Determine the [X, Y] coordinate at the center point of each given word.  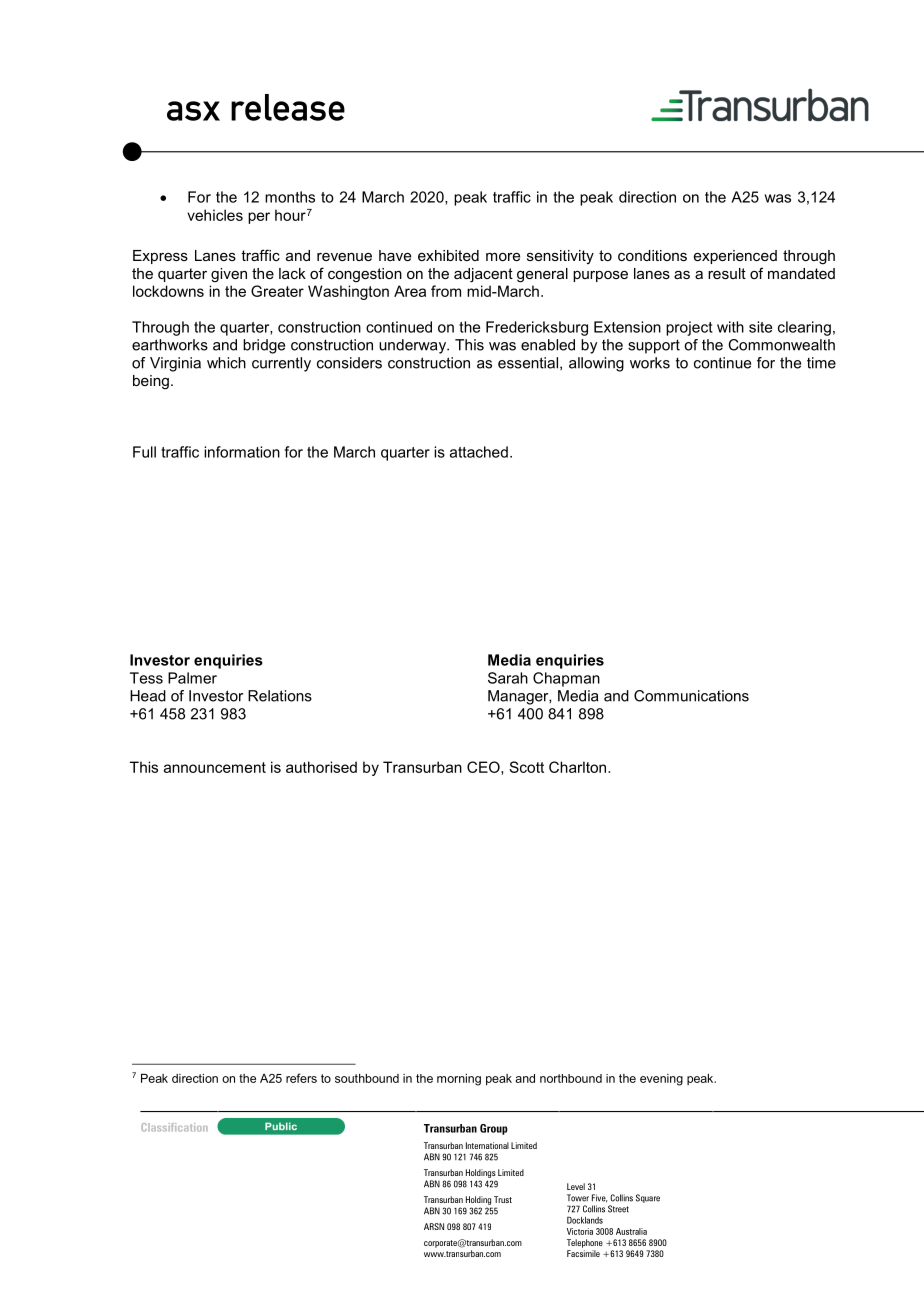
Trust [503, 1199]
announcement [215, 767]
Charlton [579, 767]
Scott [526, 767]
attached [479, 452]
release [288, 107]
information [242, 452]
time [821, 363]
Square [648, 1198]
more [503, 257]
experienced [735, 257]
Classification [174, 1127]
